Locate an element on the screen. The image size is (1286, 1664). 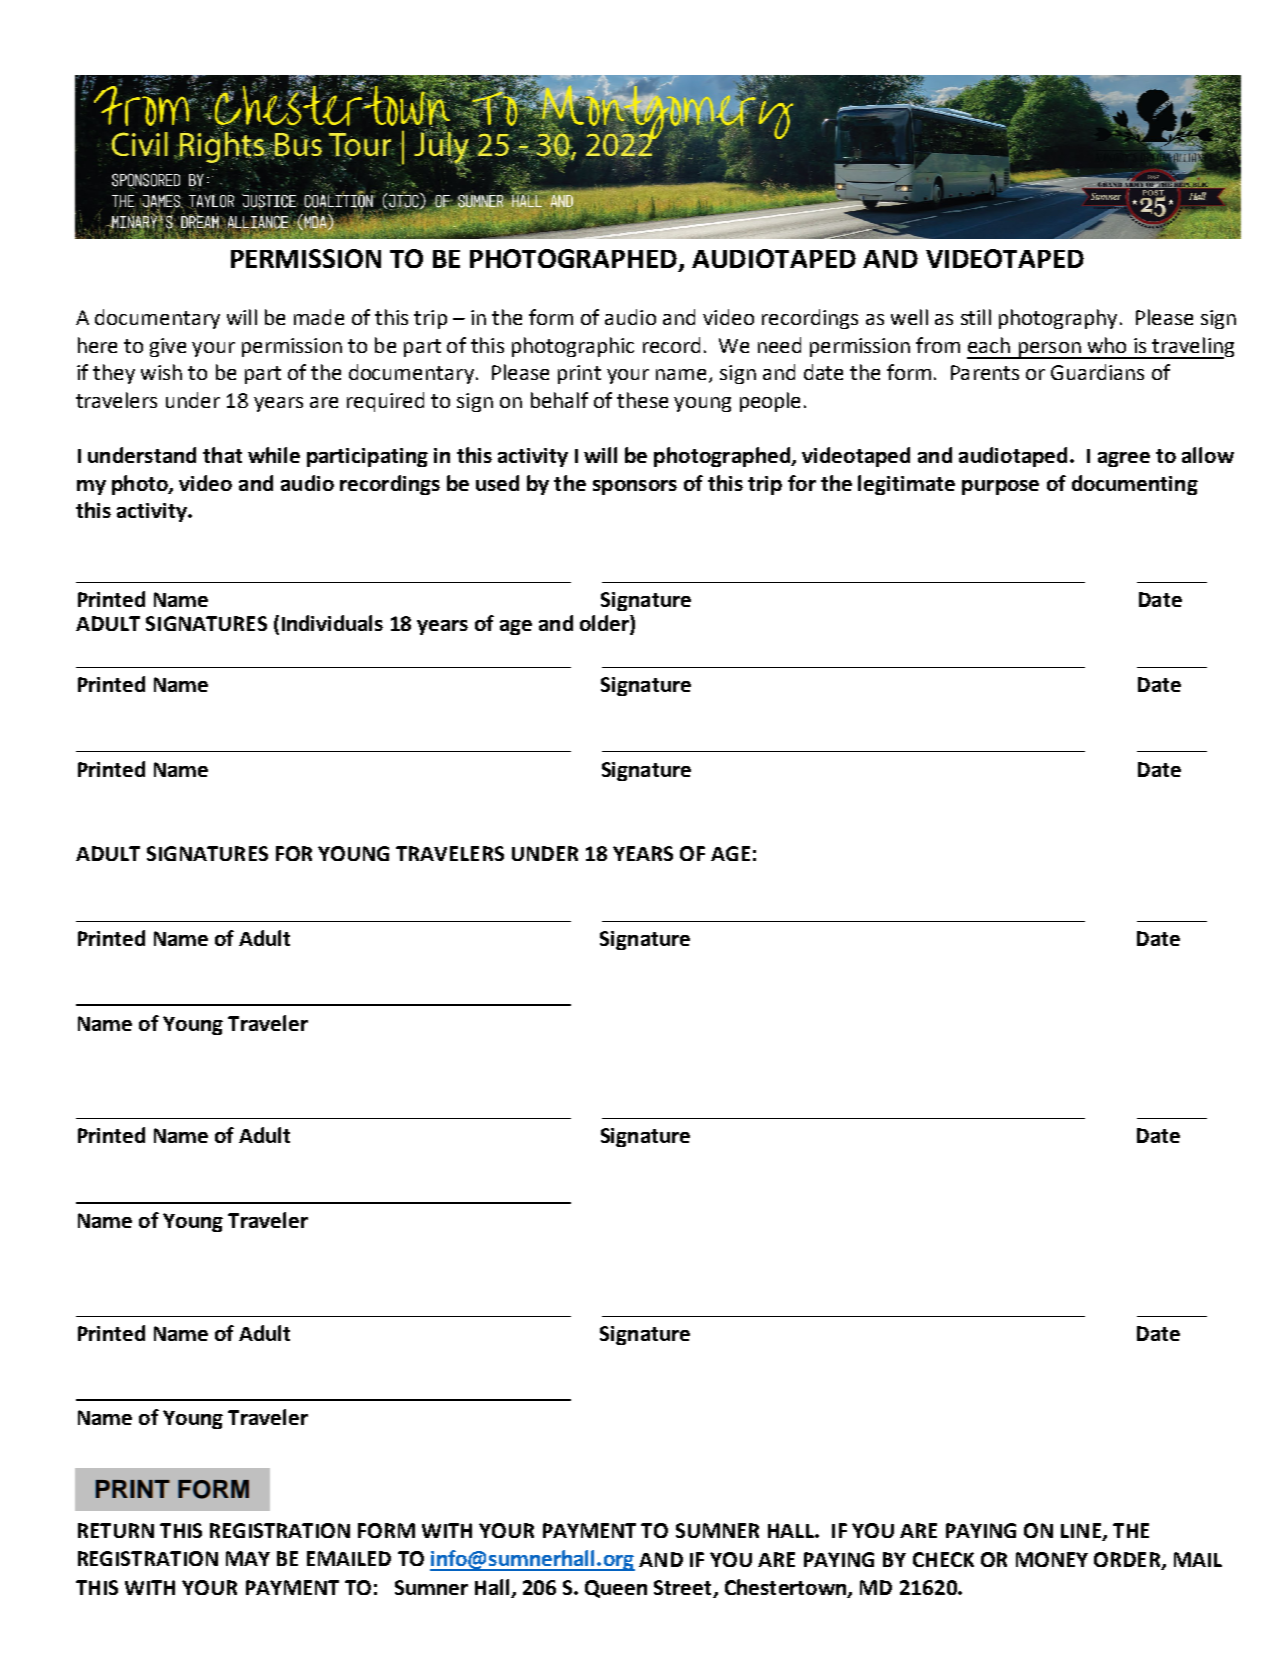
give is located at coordinates (168, 347).
